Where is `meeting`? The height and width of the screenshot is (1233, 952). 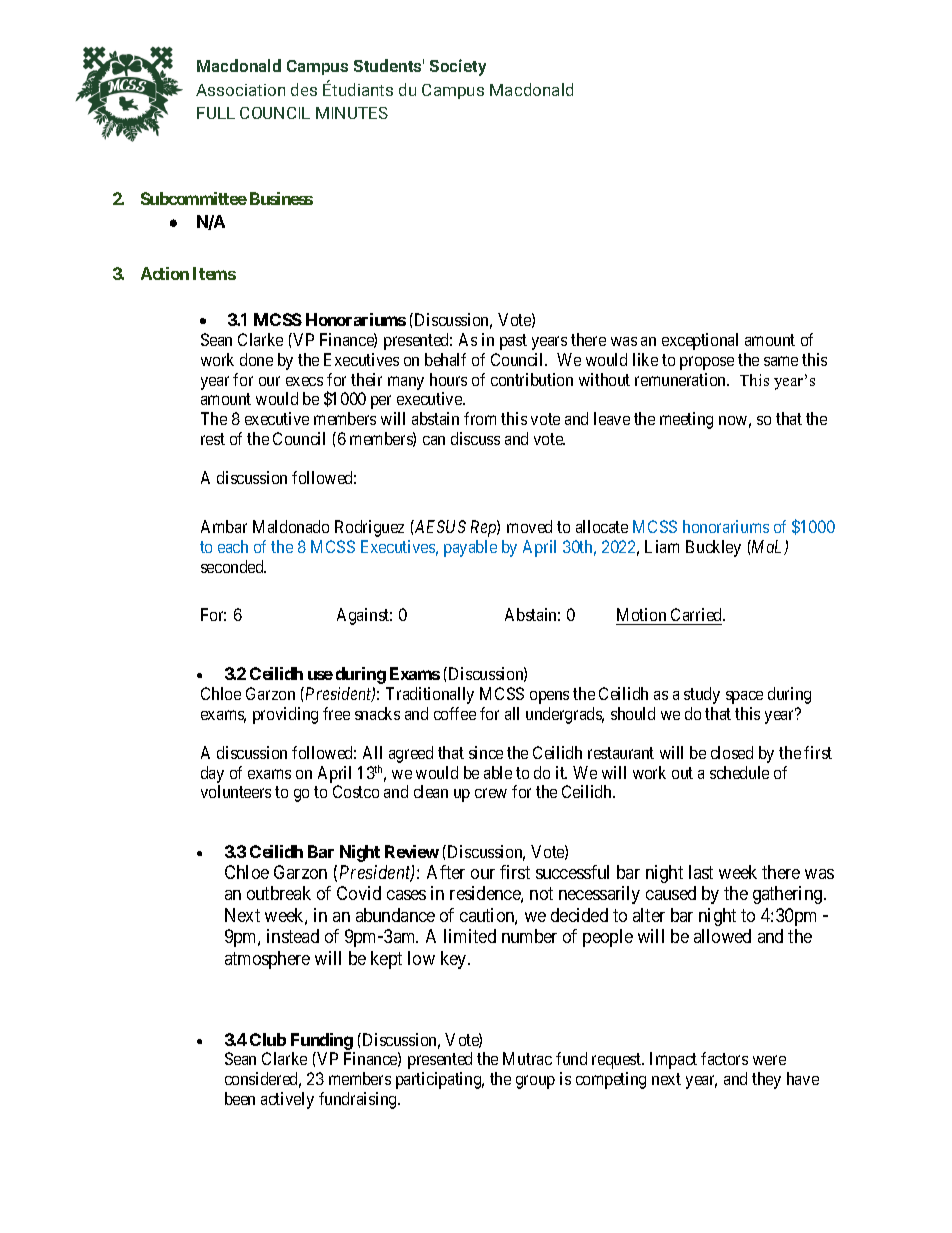
meeting is located at coordinates (686, 420).
